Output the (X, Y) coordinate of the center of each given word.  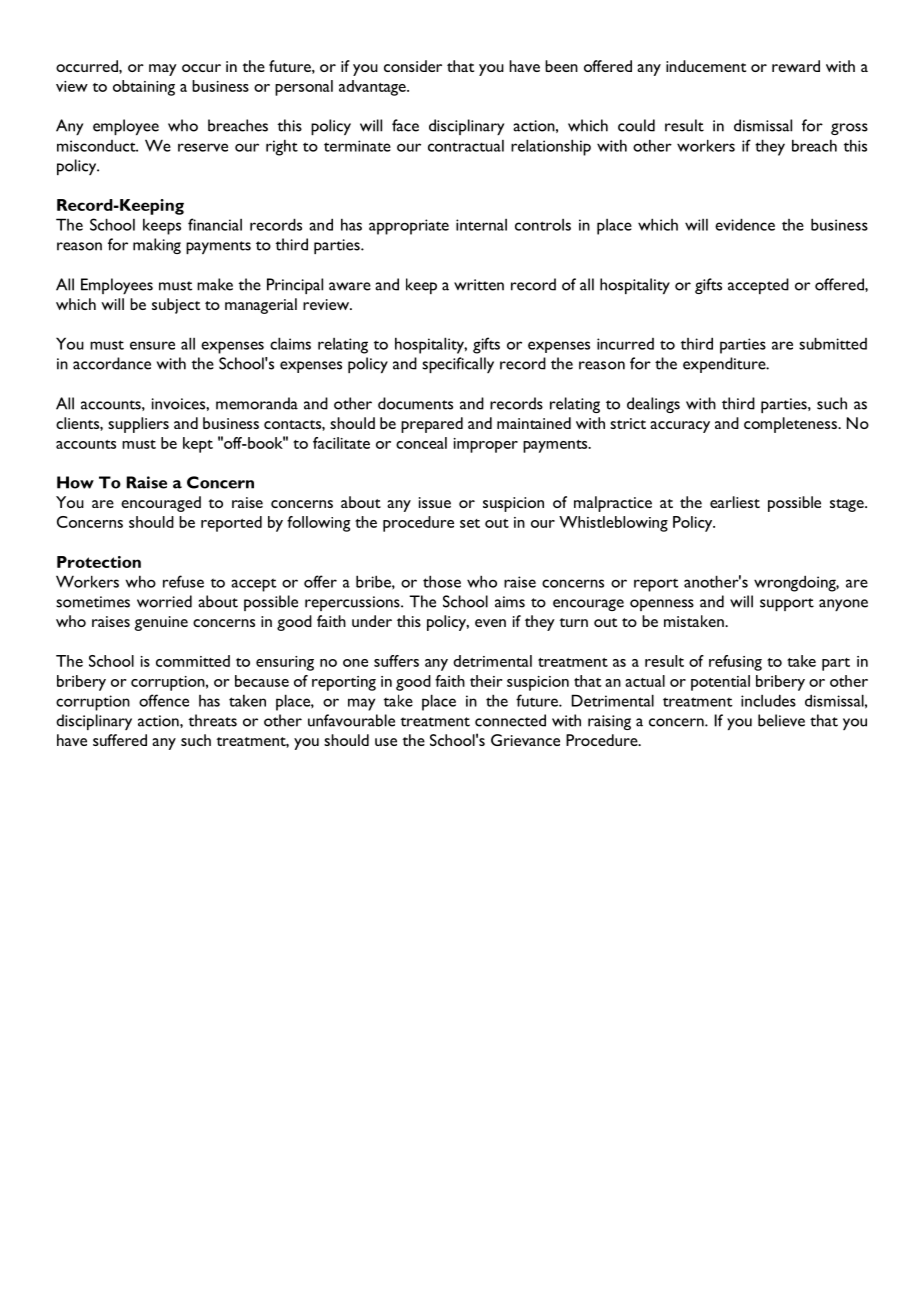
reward (796, 66)
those (442, 581)
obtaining (144, 88)
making (157, 246)
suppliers (138, 425)
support (787, 604)
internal (481, 225)
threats (212, 720)
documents (415, 403)
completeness (791, 425)
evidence (745, 224)
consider (413, 66)
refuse (183, 581)
